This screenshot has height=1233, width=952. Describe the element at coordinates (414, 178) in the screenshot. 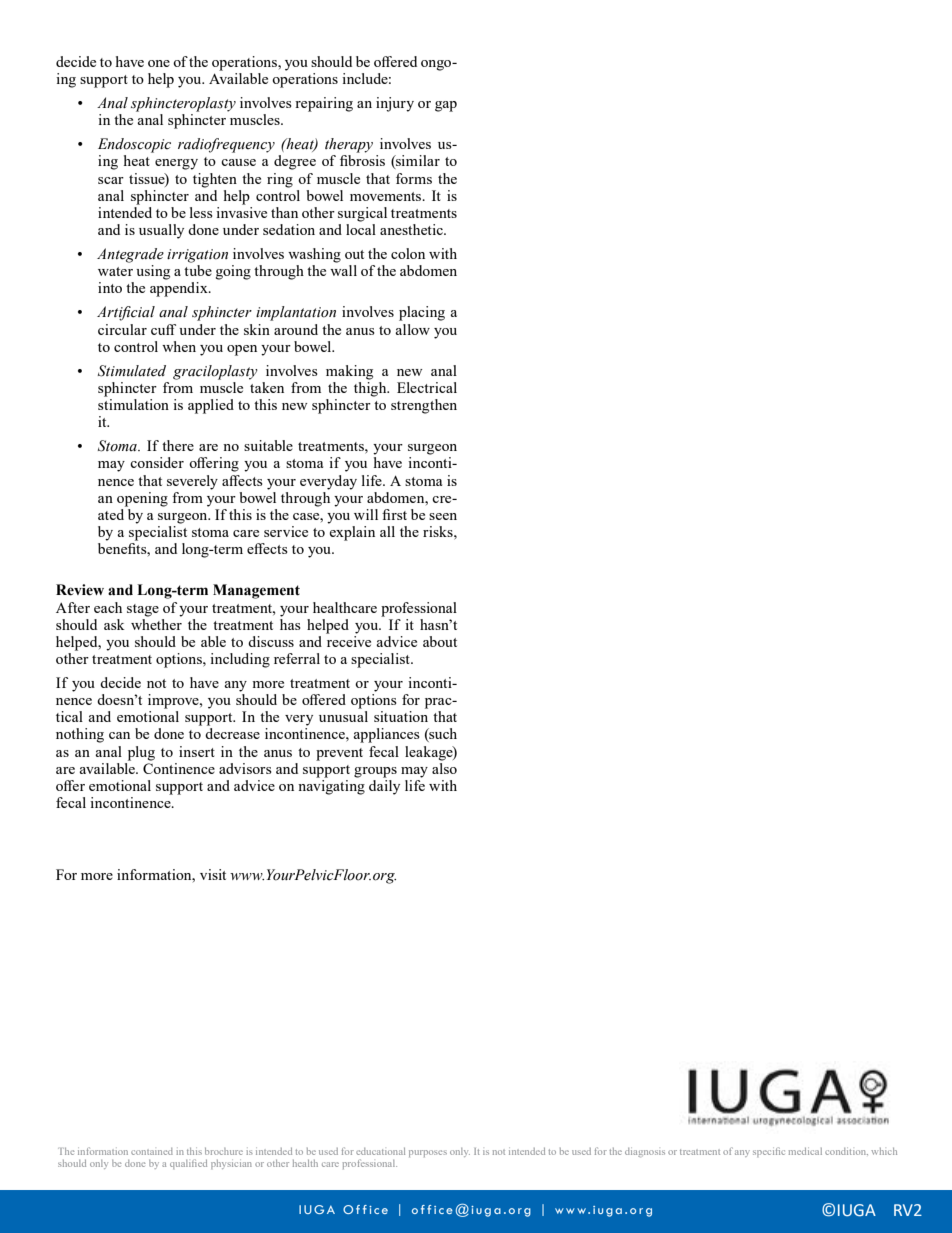

I see `forms` at that location.
